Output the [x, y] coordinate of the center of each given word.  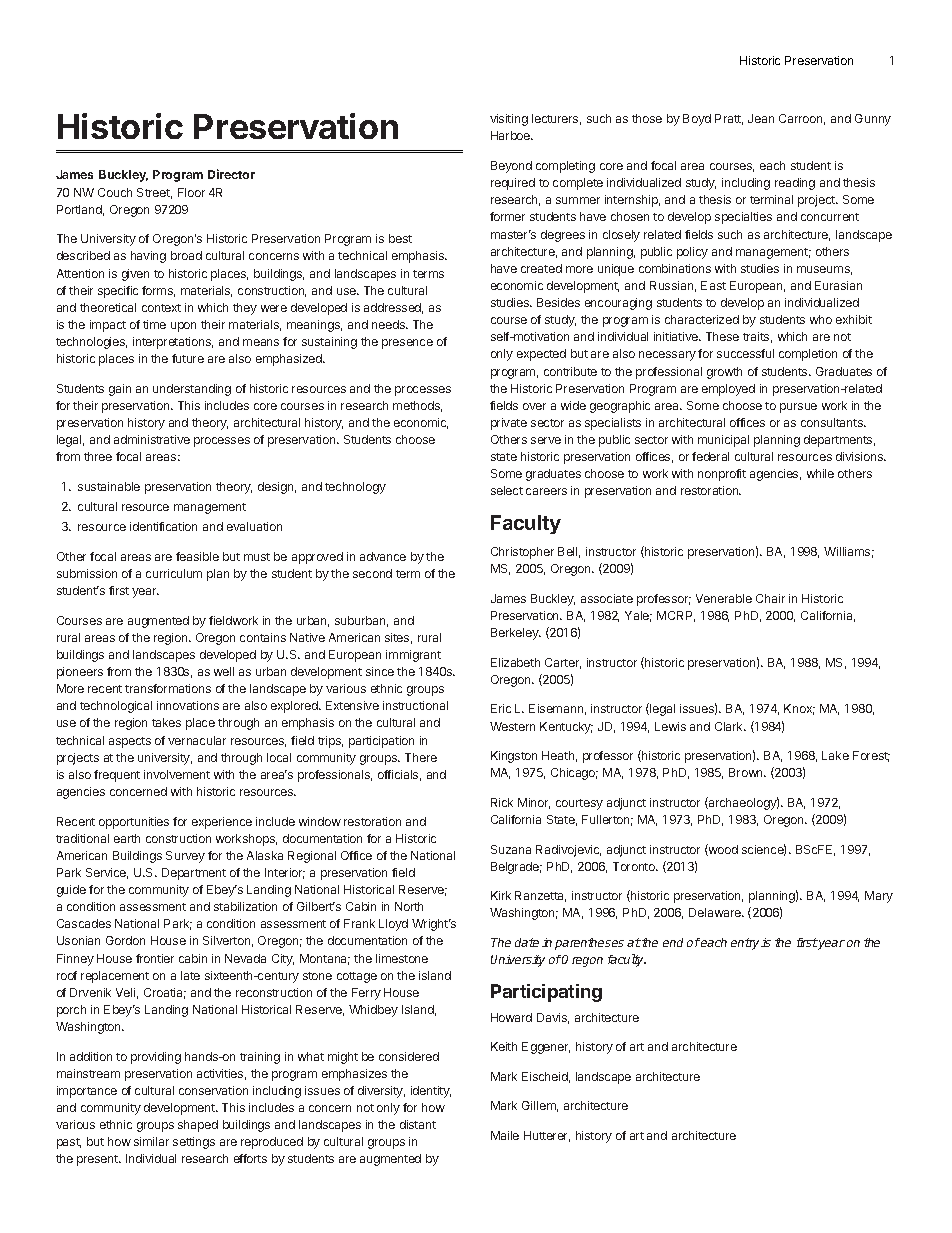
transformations [168, 688]
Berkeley [516, 634]
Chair [770, 598]
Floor [191, 192]
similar [151, 1141]
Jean [761, 118]
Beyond [511, 167]
